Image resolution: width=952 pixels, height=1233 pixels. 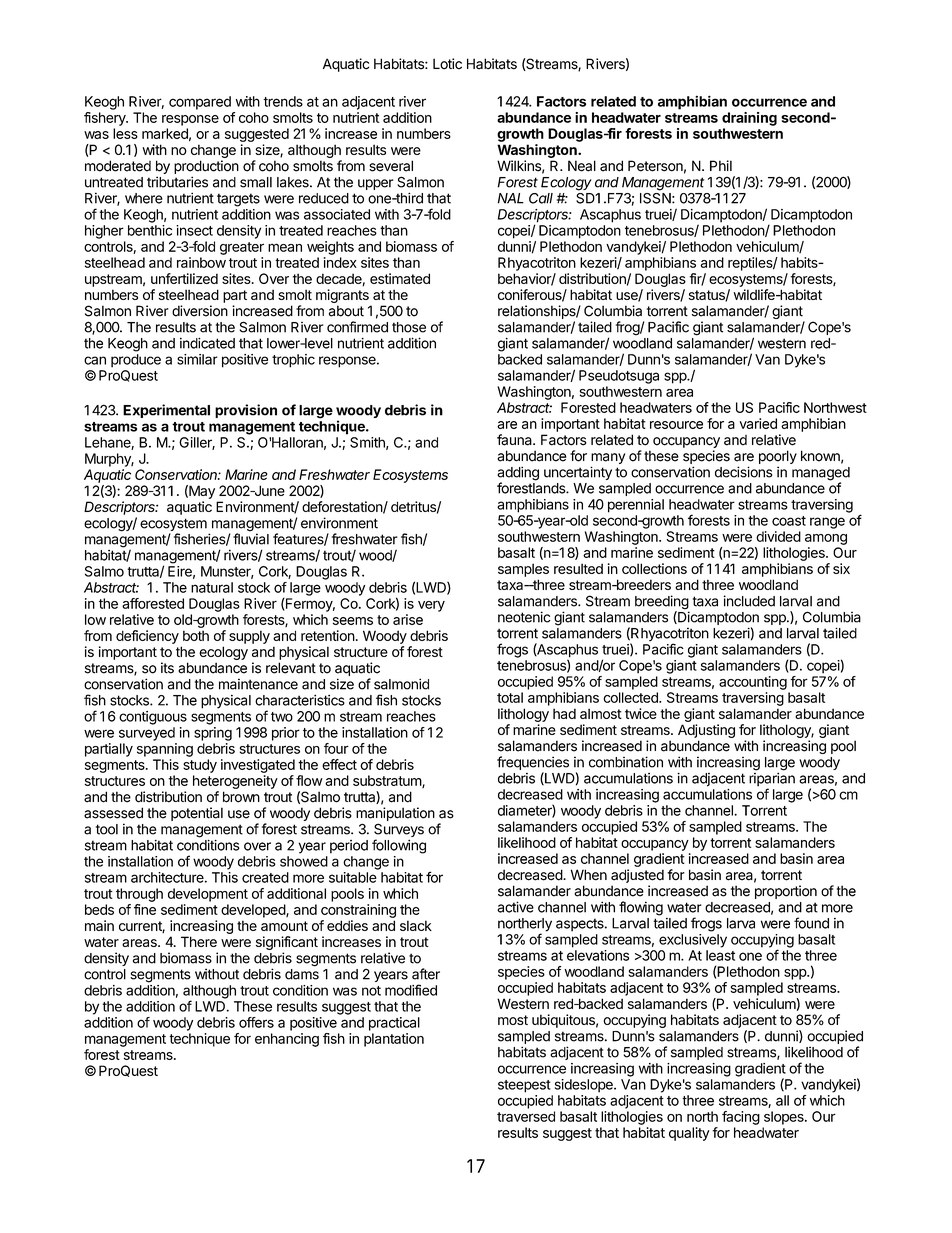 I want to click on enhancing, so click(x=287, y=1040).
